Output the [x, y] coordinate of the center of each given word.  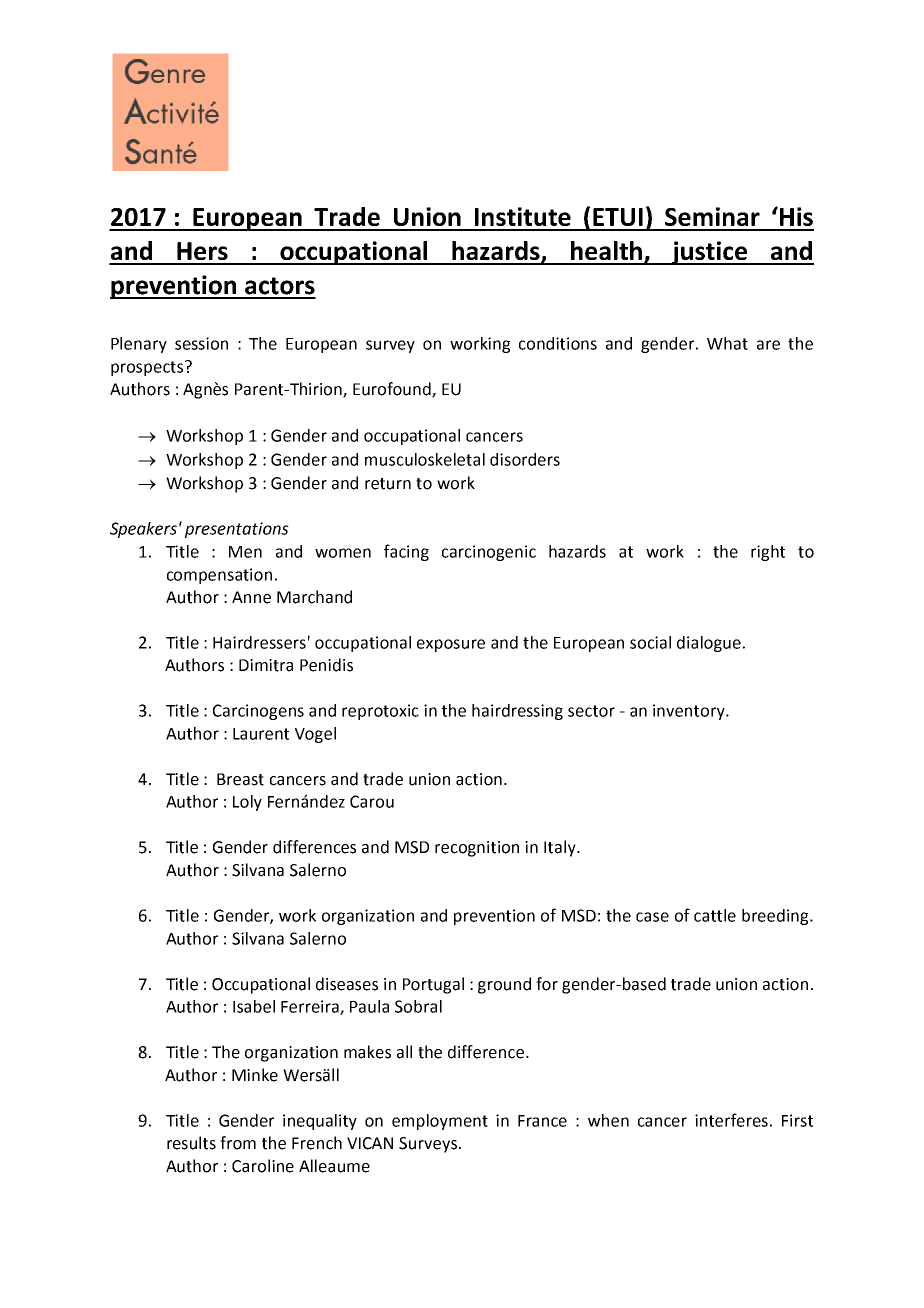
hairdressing [517, 712]
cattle [715, 915]
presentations [237, 530]
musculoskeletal [425, 459]
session [201, 343]
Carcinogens [258, 712]
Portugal [433, 985]
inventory [690, 712]
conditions [558, 343]
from [238, 1143]
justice [709, 253]
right [768, 553]
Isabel [254, 1006]
